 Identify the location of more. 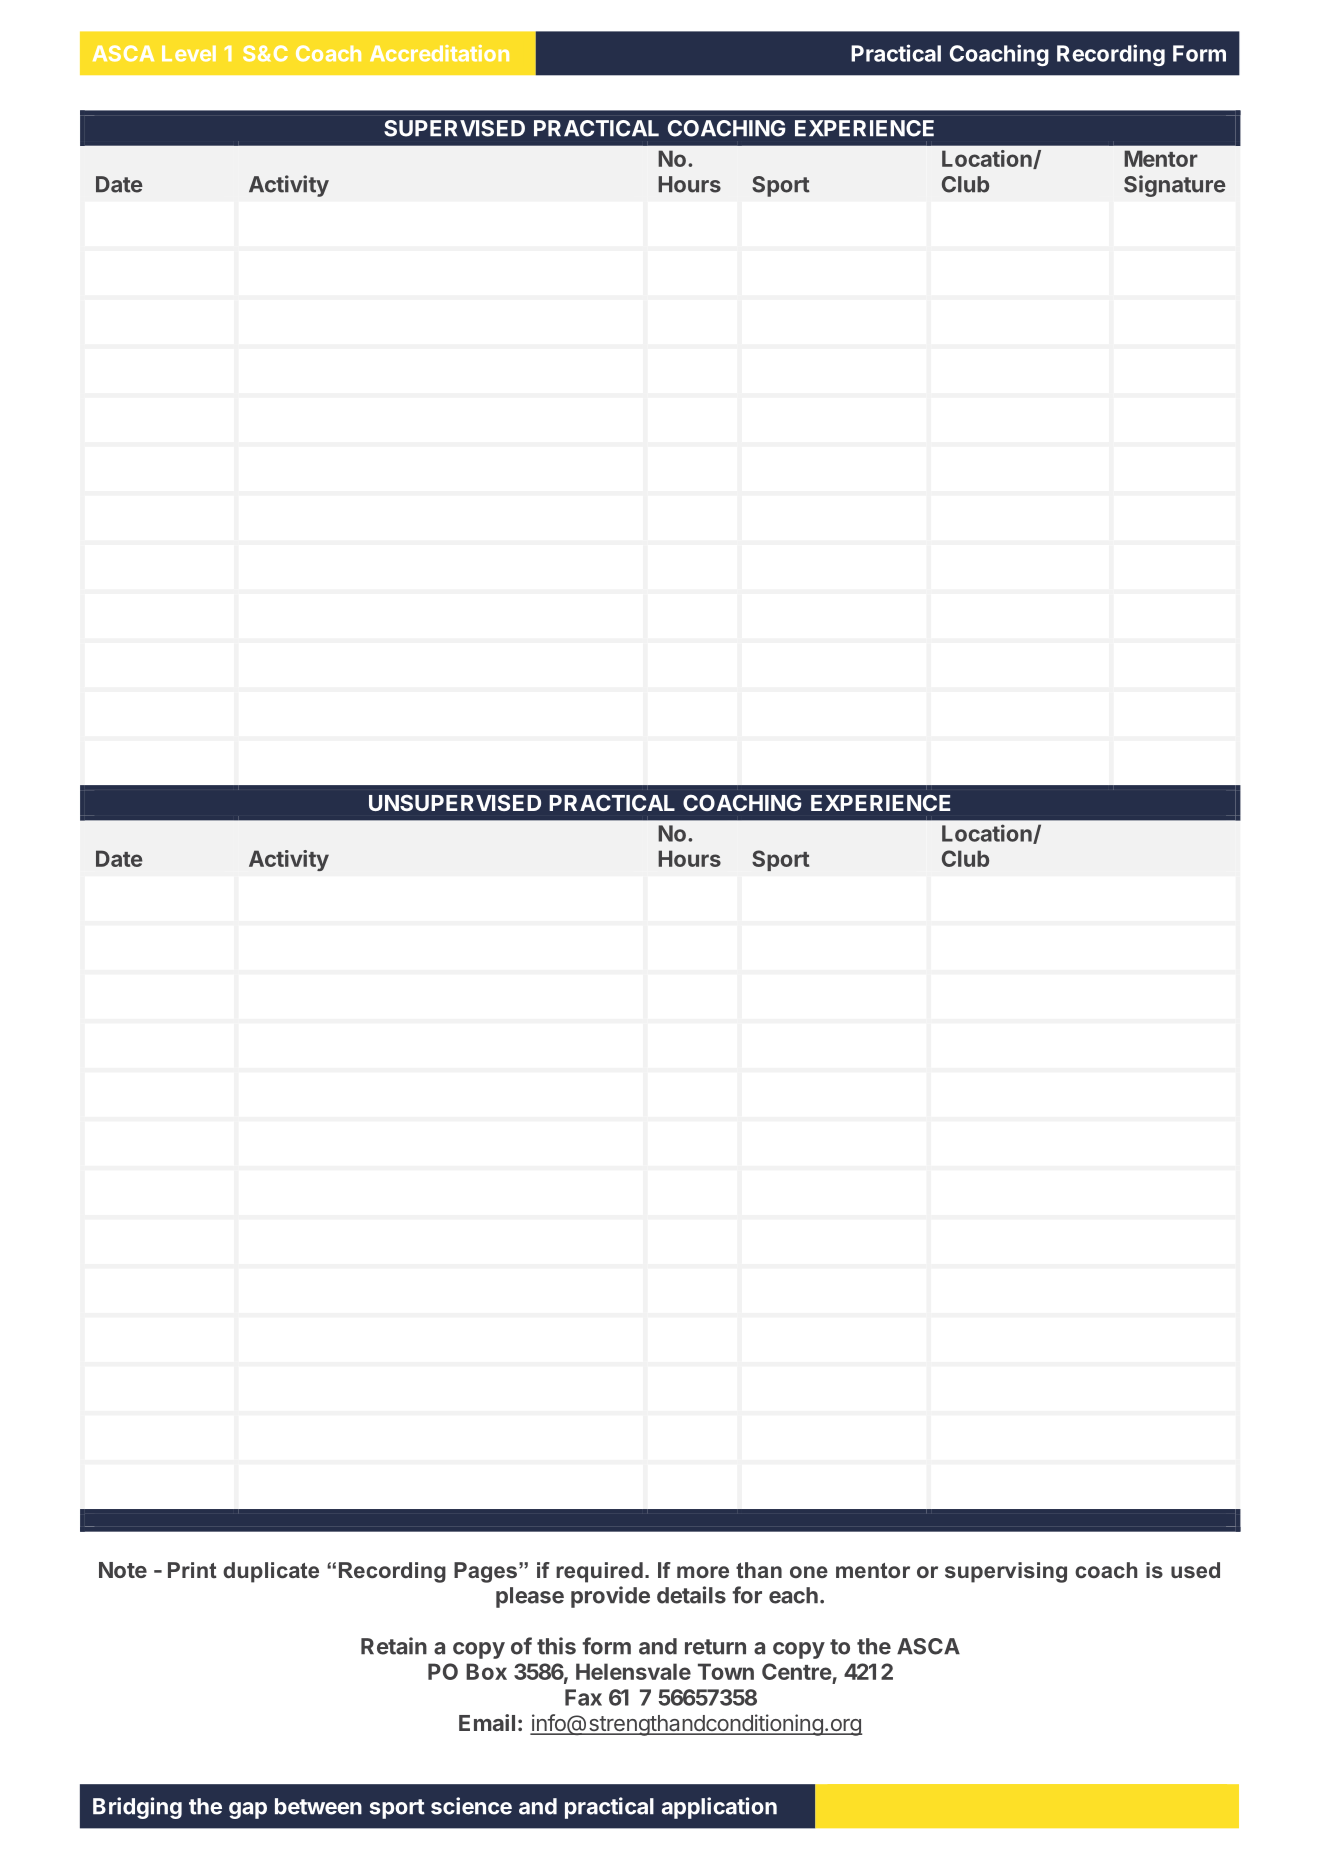
(703, 1572).
